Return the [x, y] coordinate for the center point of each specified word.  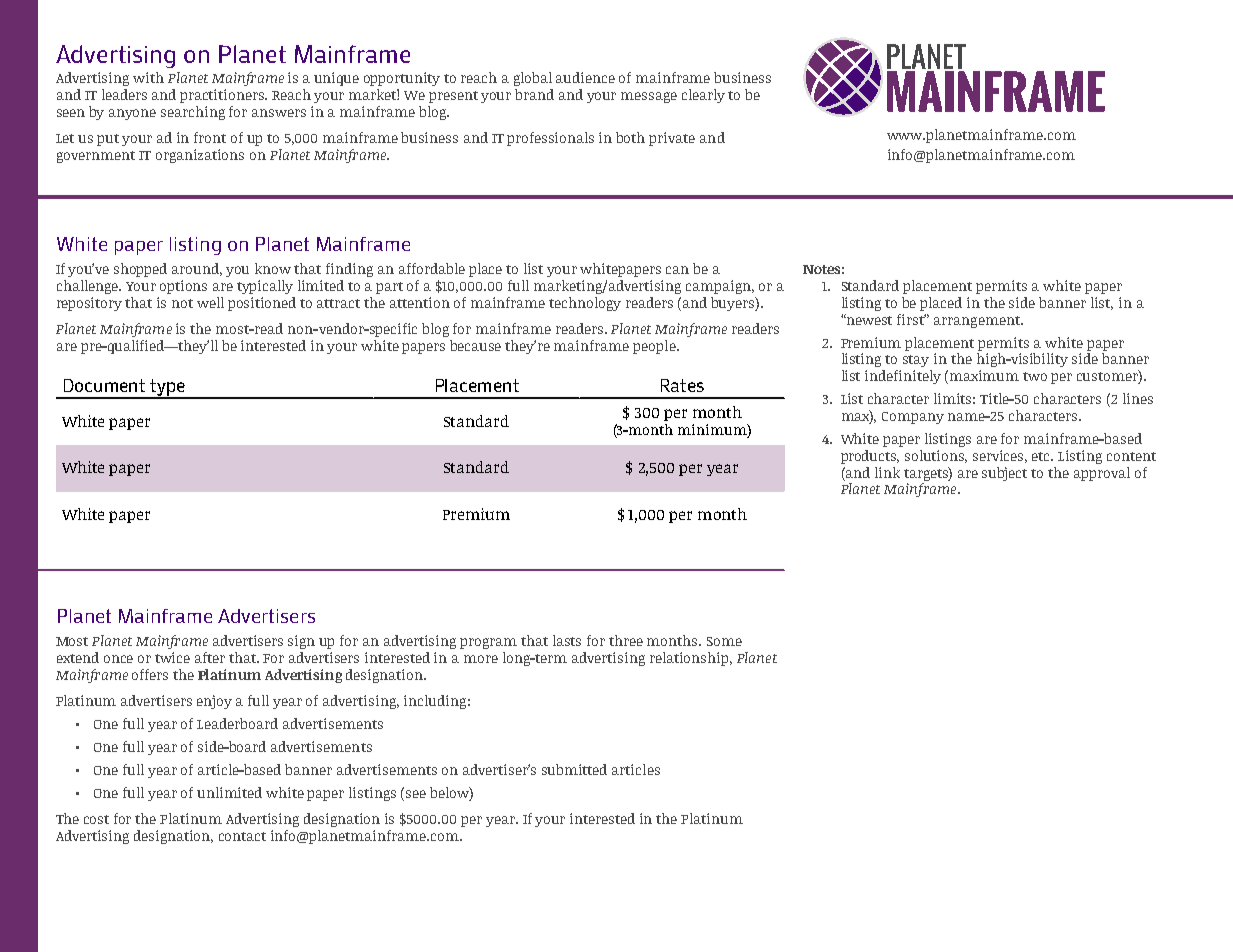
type [167, 388]
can [677, 270]
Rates [682, 385]
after [210, 657]
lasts [567, 640]
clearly [703, 96]
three [626, 640]
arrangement [978, 322]
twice [172, 657]
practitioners [223, 96]
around [197, 269]
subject [1004, 474]
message [649, 97]
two [1035, 376]
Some [724, 641]
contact [242, 836]
